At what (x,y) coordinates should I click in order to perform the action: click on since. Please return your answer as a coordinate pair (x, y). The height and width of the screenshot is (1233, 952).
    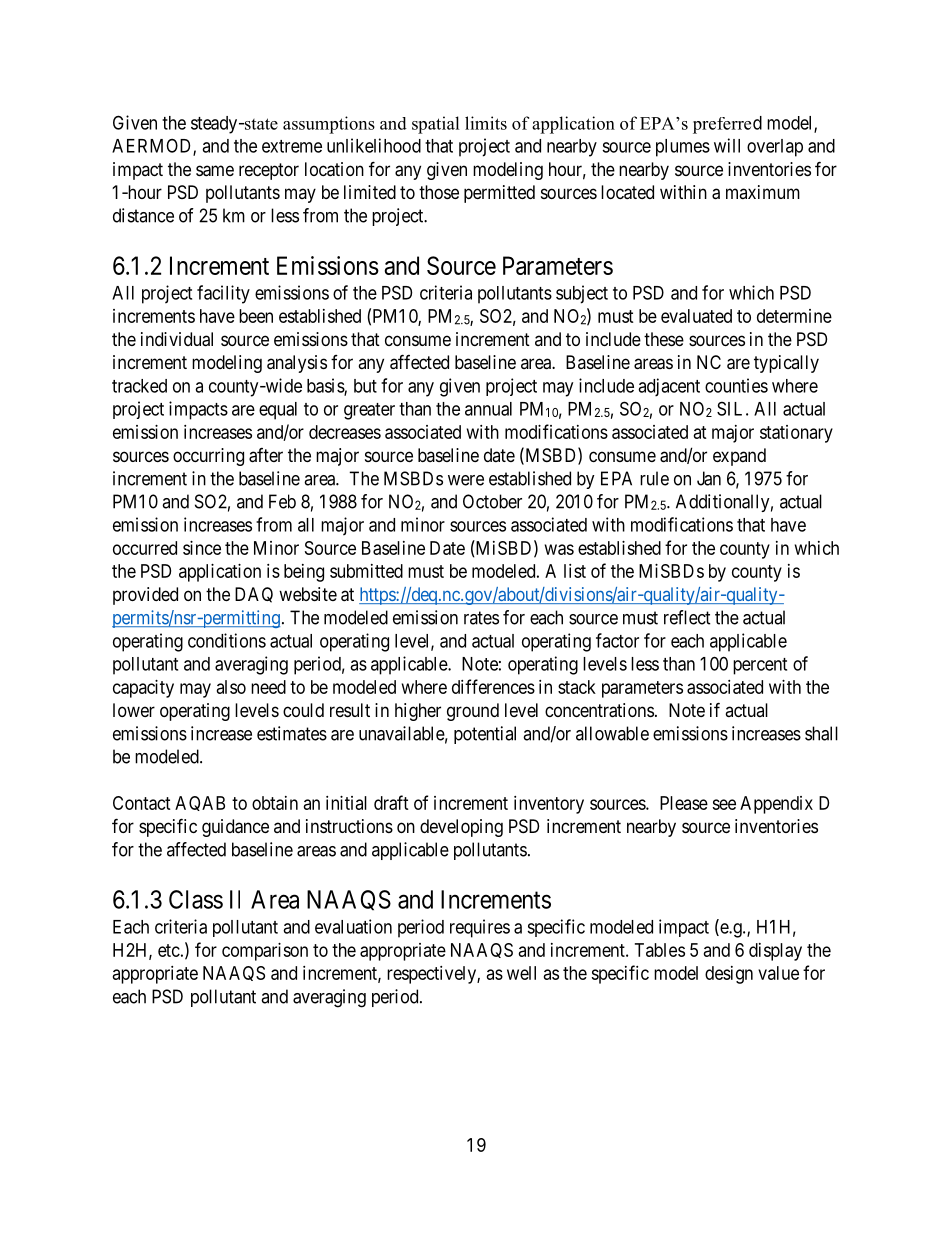
    Looking at the image, I should click on (202, 548).
